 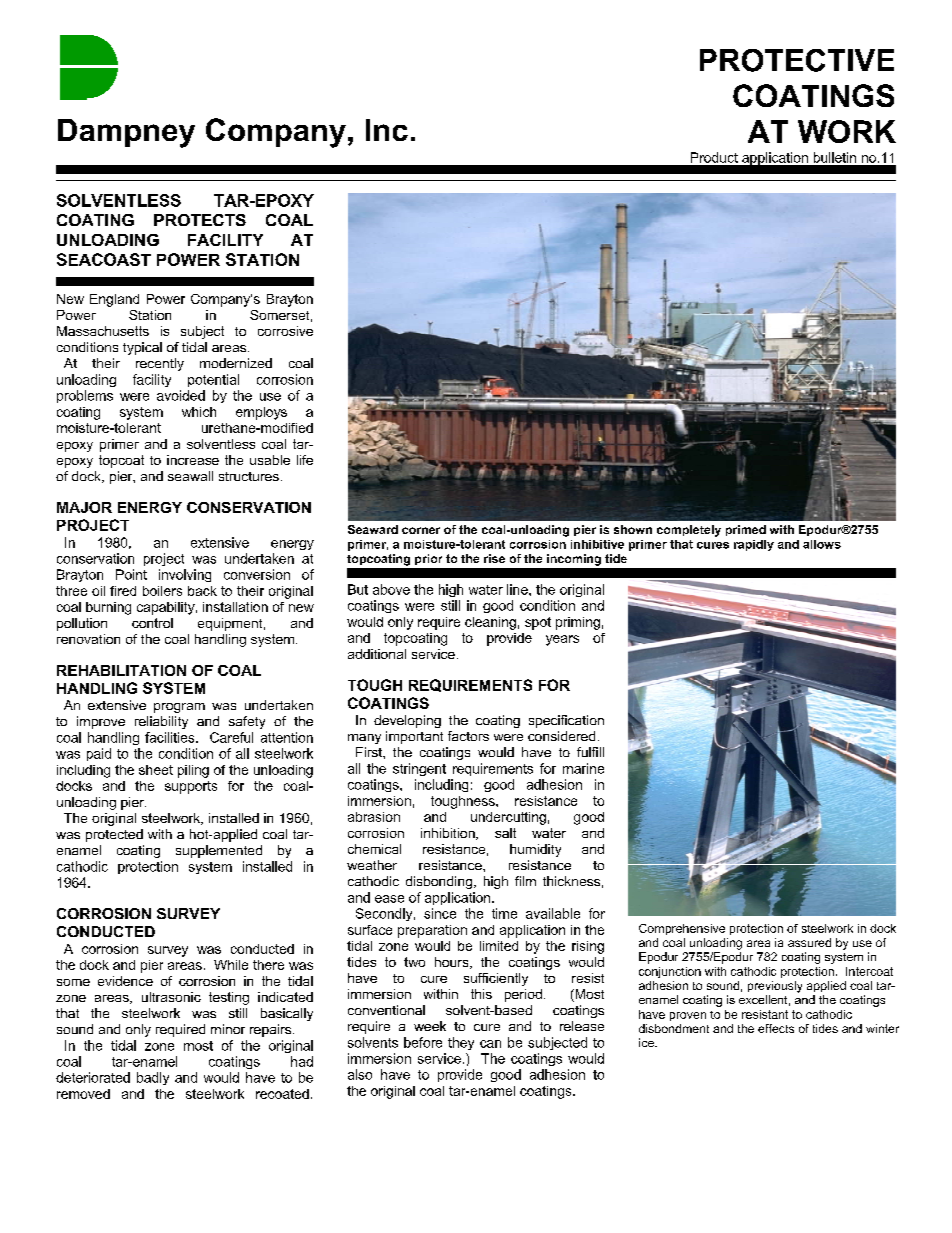 I want to click on PROTECTS, so click(x=200, y=220).
